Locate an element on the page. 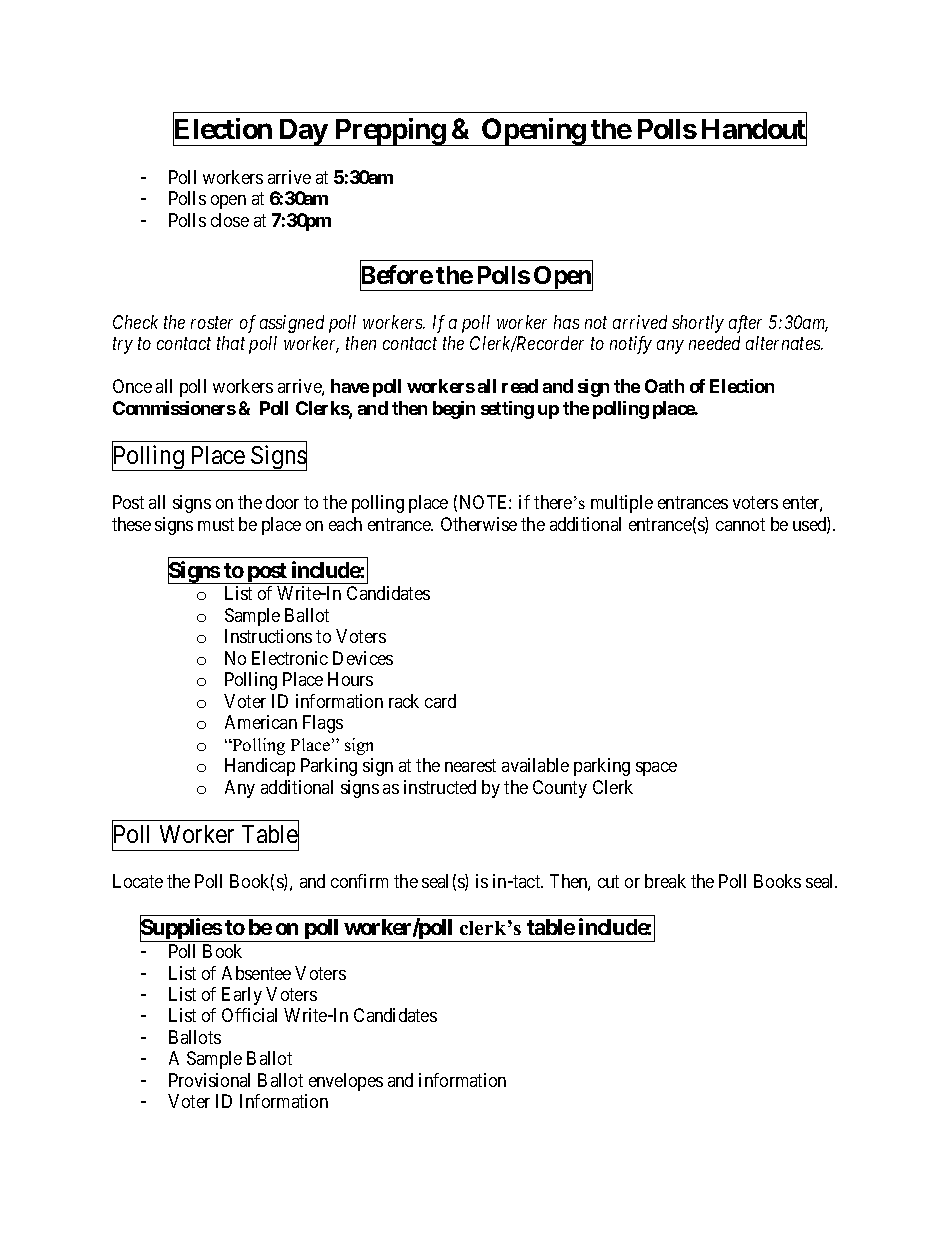 Image resolution: width=952 pixels, height=1233 pixels. Instructions is located at coordinates (268, 636).
